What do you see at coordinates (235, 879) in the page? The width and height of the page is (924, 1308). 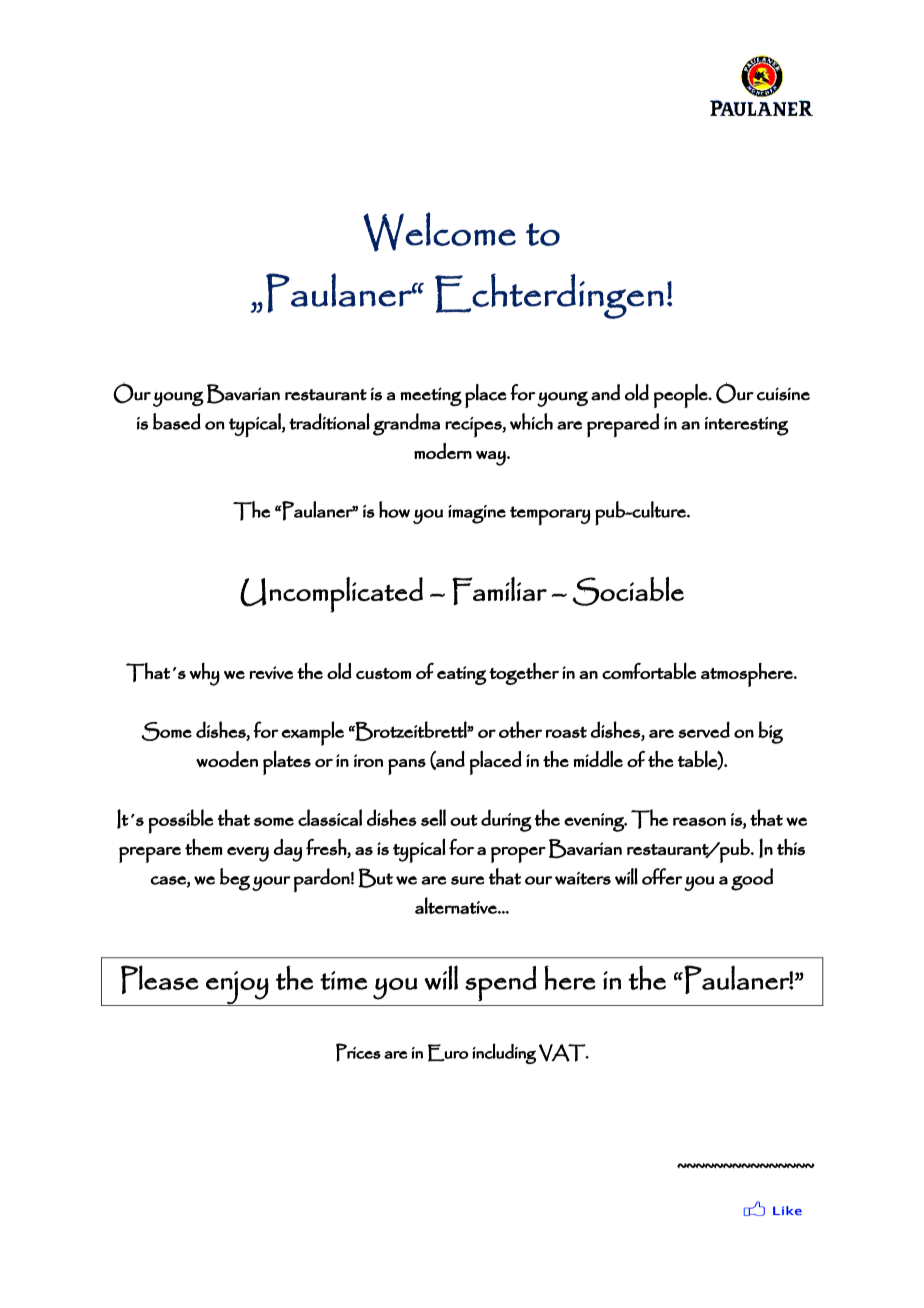 I see `beg` at bounding box center [235, 879].
